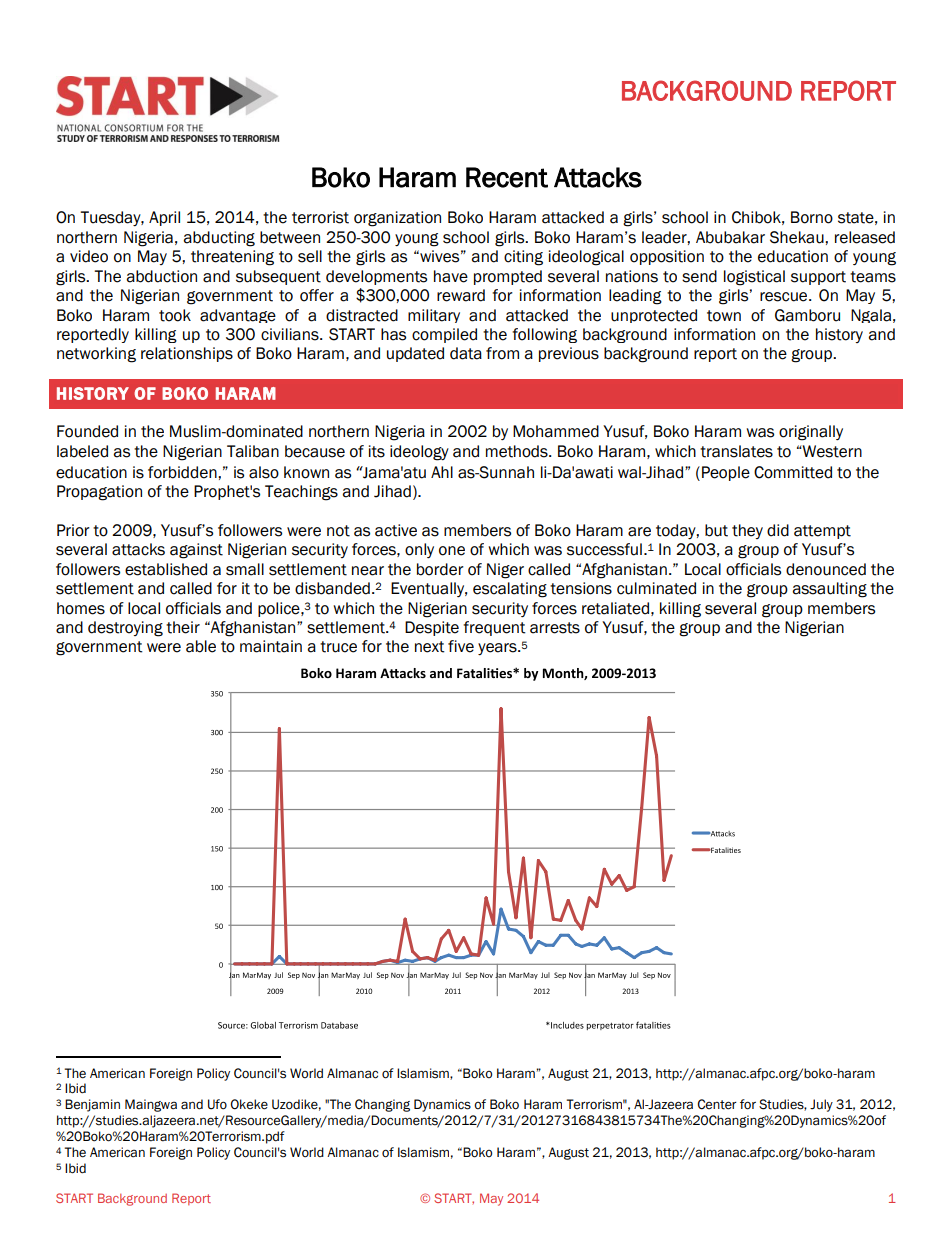 This page has height=1233, width=952. Describe the element at coordinates (466, 353) in the page. I see `data` at that location.
